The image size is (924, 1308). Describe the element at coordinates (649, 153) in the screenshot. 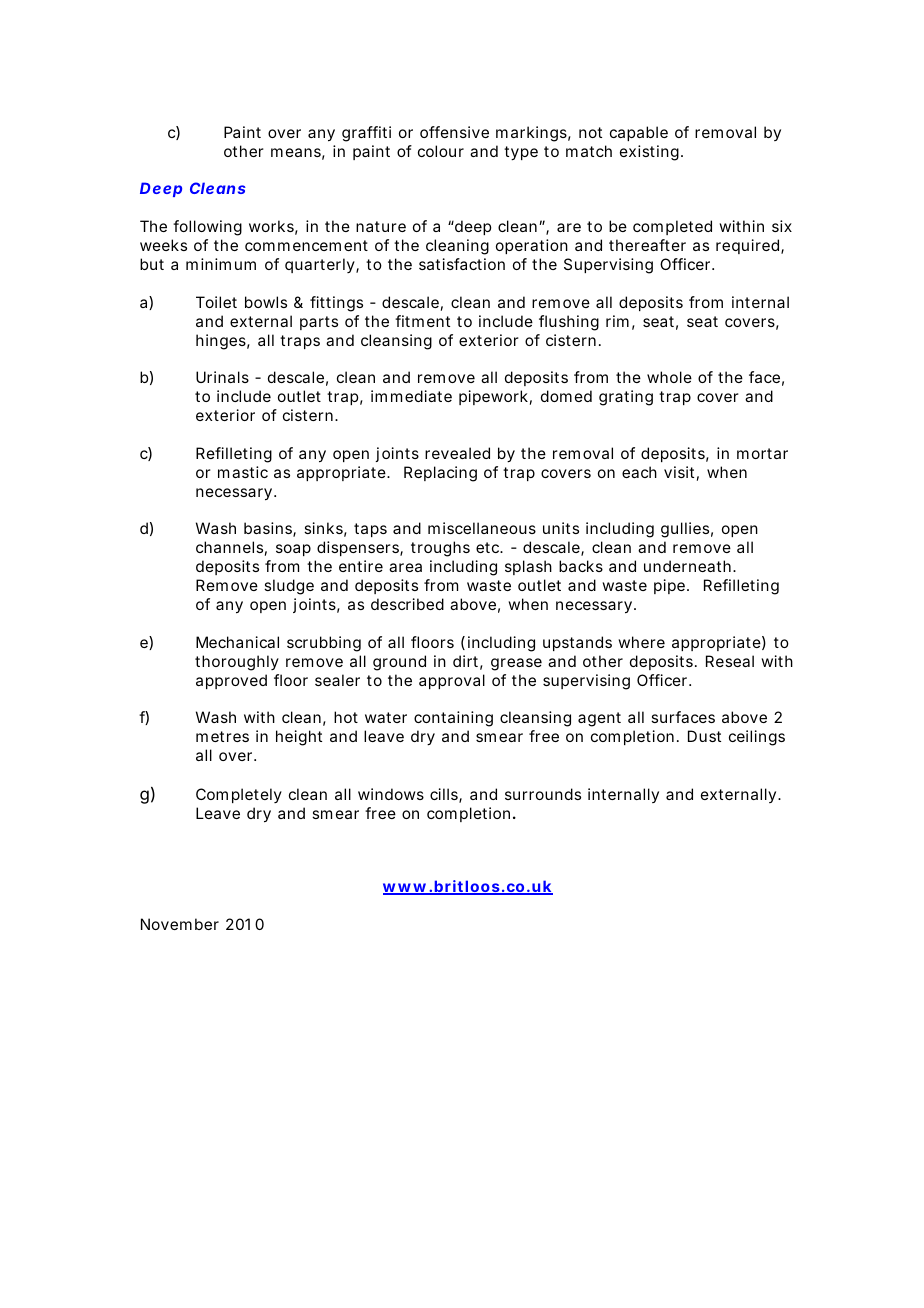

I see `existing` at that location.
